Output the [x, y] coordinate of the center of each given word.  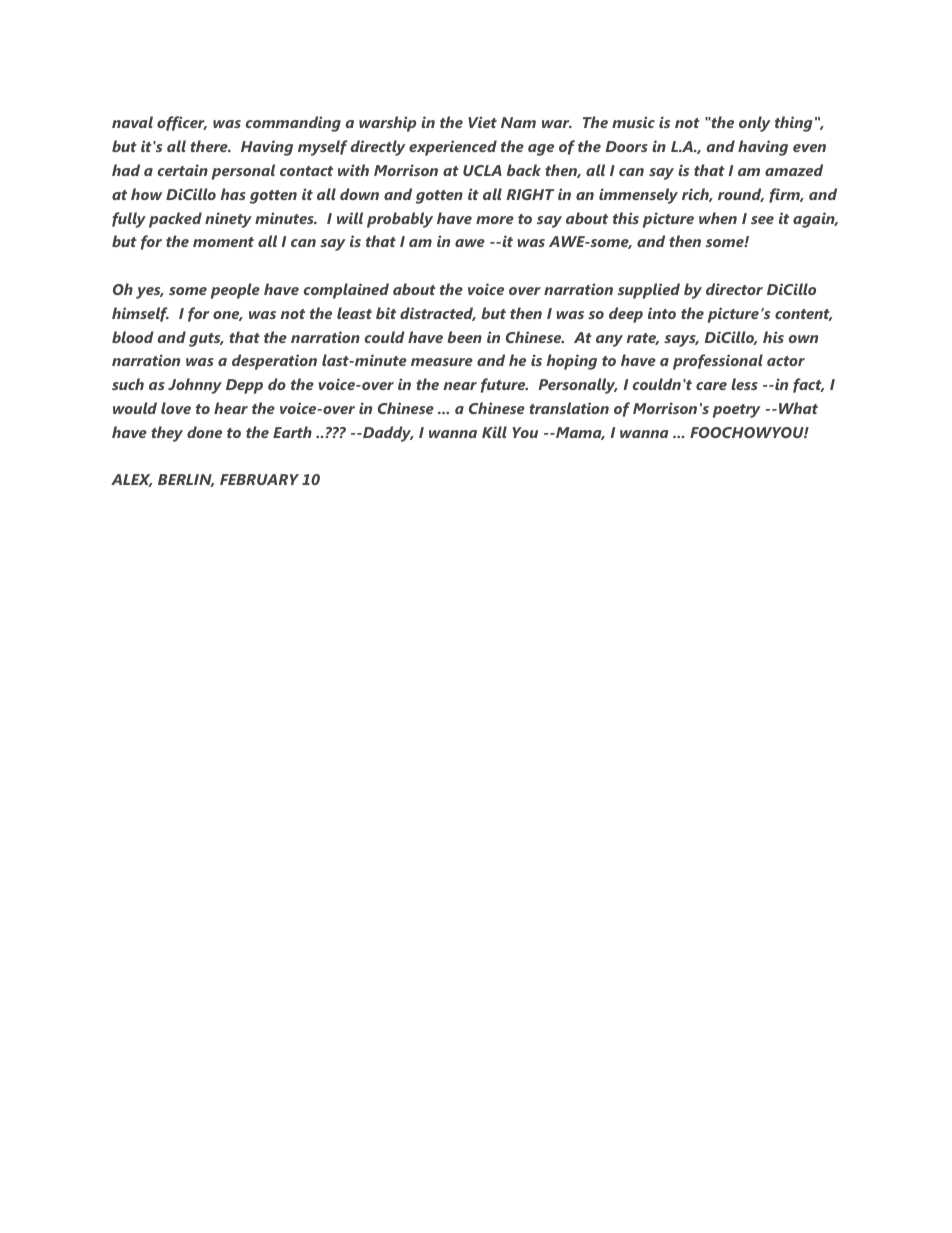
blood [133, 337]
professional [718, 362]
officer [182, 123]
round [741, 195]
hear [231, 408]
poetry [737, 411]
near [460, 386]
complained [346, 291]
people [235, 291]
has [233, 194]
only [755, 124]
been [464, 337]
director [734, 289]
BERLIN [186, 480]
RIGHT [530, 194]
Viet [482, 122]
